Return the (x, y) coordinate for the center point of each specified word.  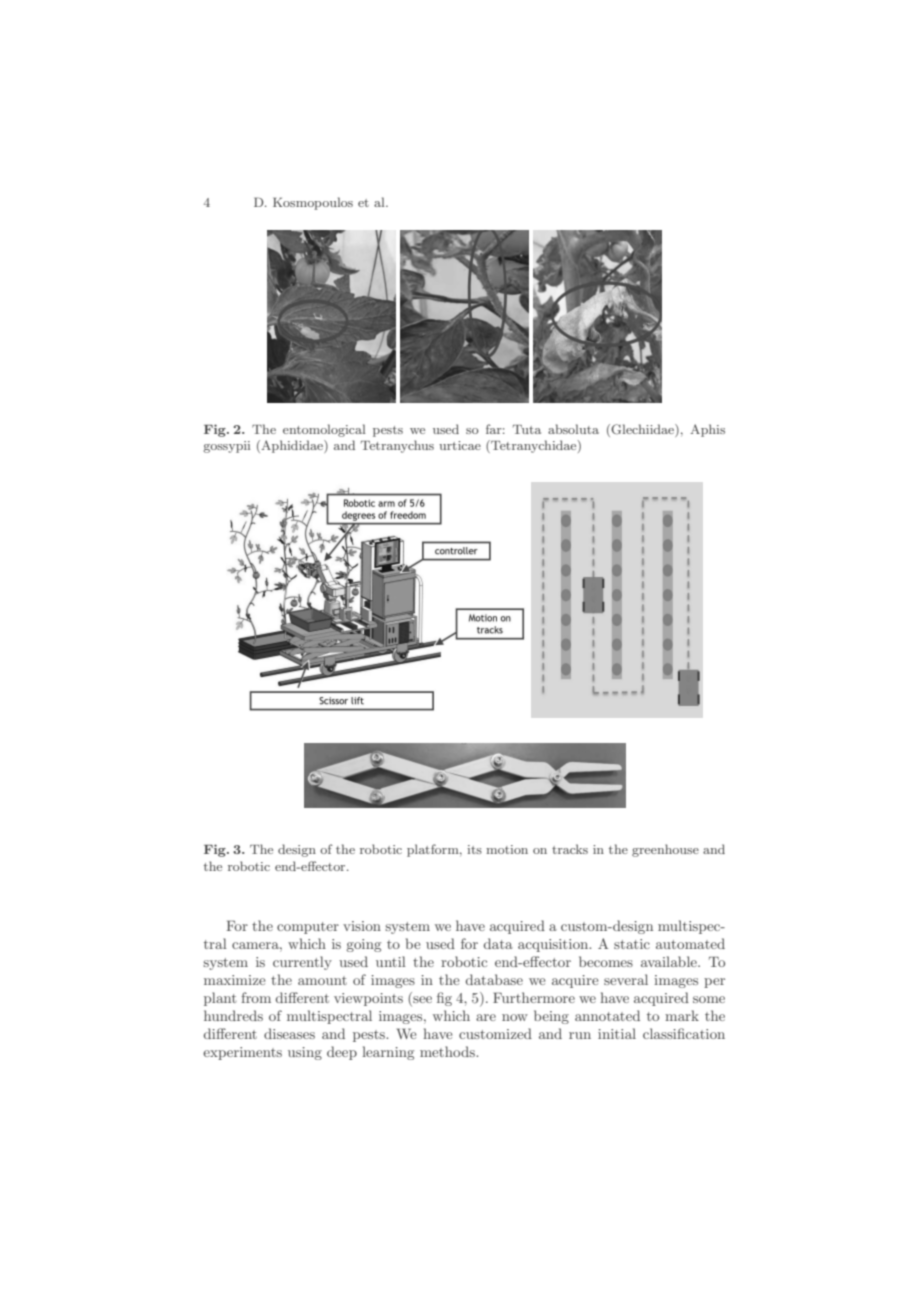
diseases (289, 1033)
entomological (324, 430)
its (474, 849)
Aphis (707, 430)
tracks (570, 849)
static (632, 944)
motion (507, 849)
